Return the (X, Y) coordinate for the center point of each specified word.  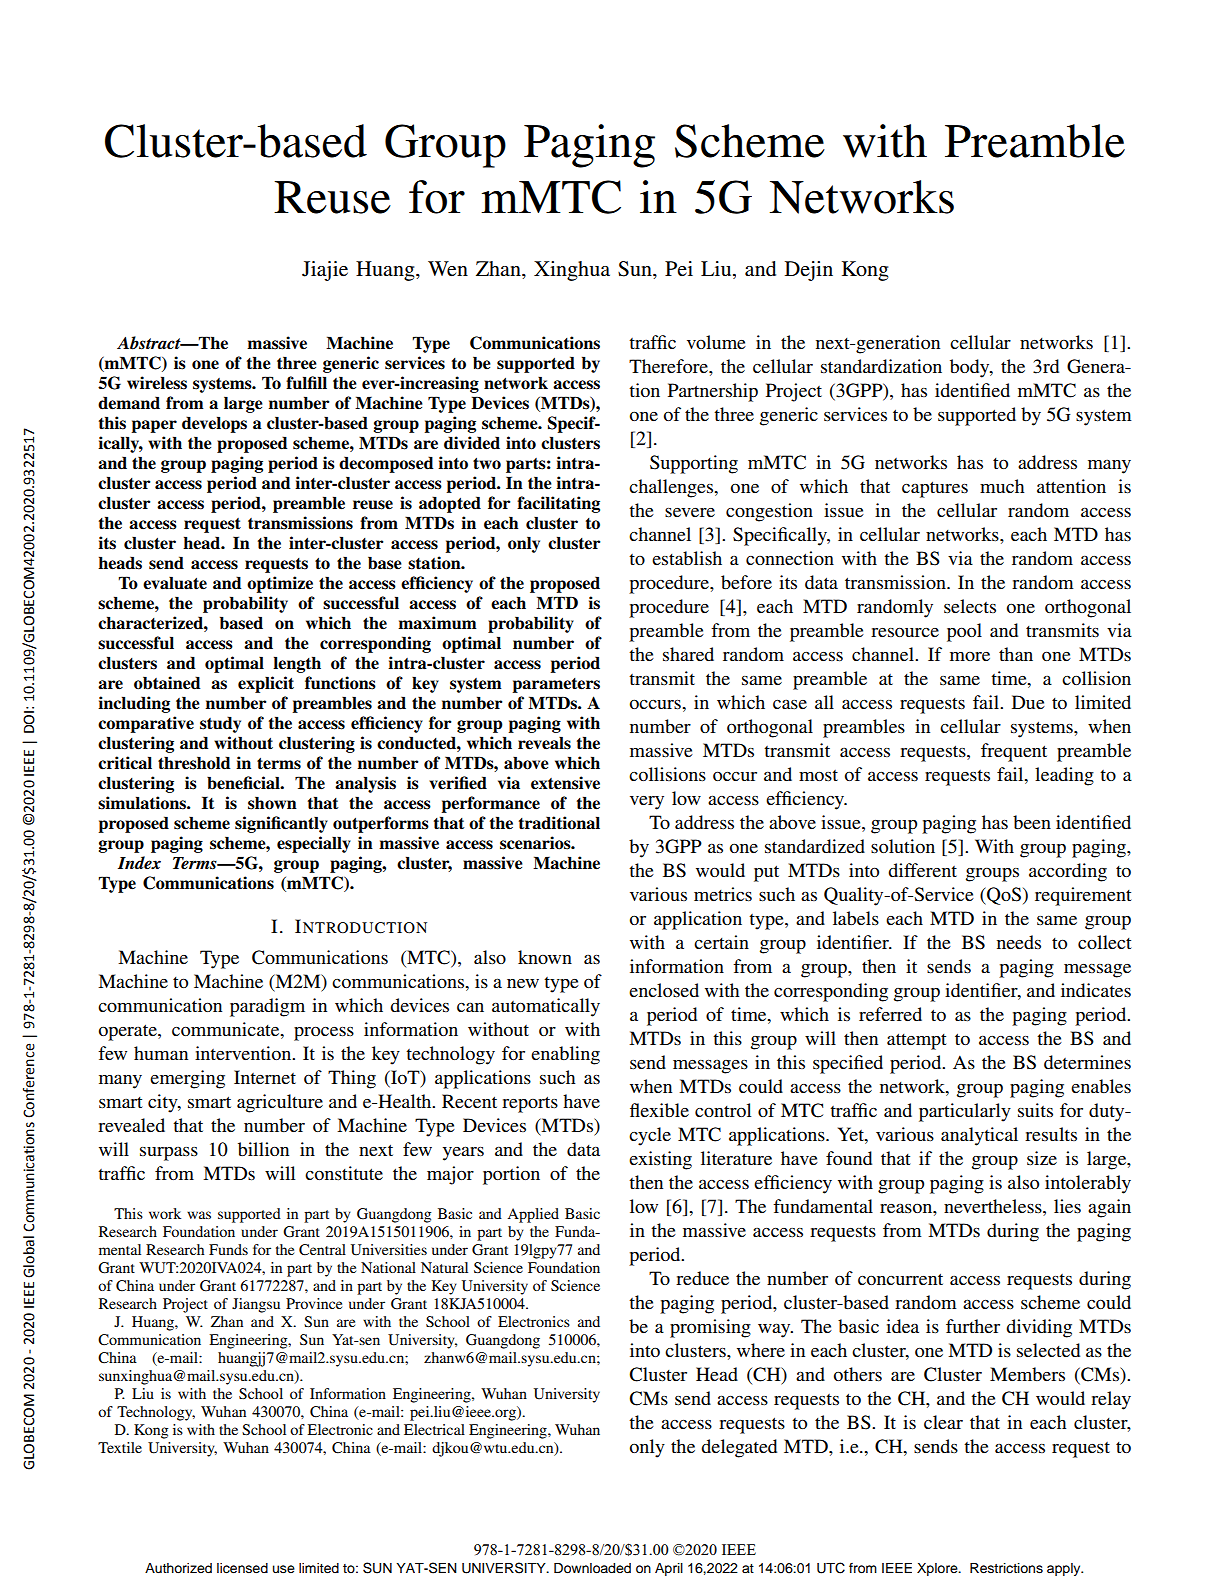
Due (1028, 702)
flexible (659, 1110)
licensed (242, 1568)
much (1002, 486)
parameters (556, 685)
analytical (979, 1136)
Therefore (669, 366)
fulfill (306, 383)
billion (263, 1149)
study (220, 724)
